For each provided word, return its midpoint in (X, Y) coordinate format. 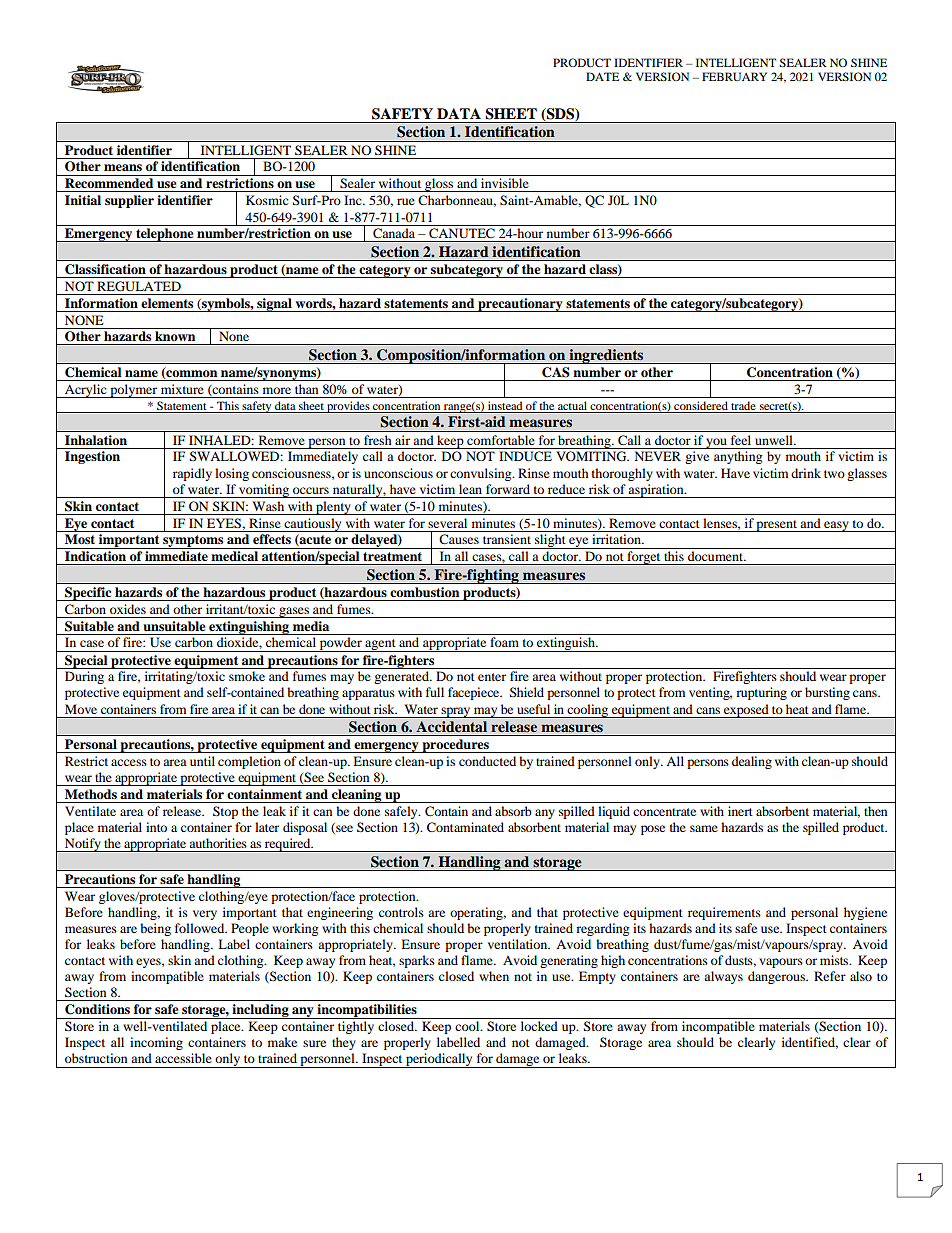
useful (533, 709)
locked (539, 1026)
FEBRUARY (734, 76)
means (123, 167)
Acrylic (86, 391)
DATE (602, 76)
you (716, 443)
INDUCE (525, 456)
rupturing (761, 693)
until (202, 761)
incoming (156, 1043)
